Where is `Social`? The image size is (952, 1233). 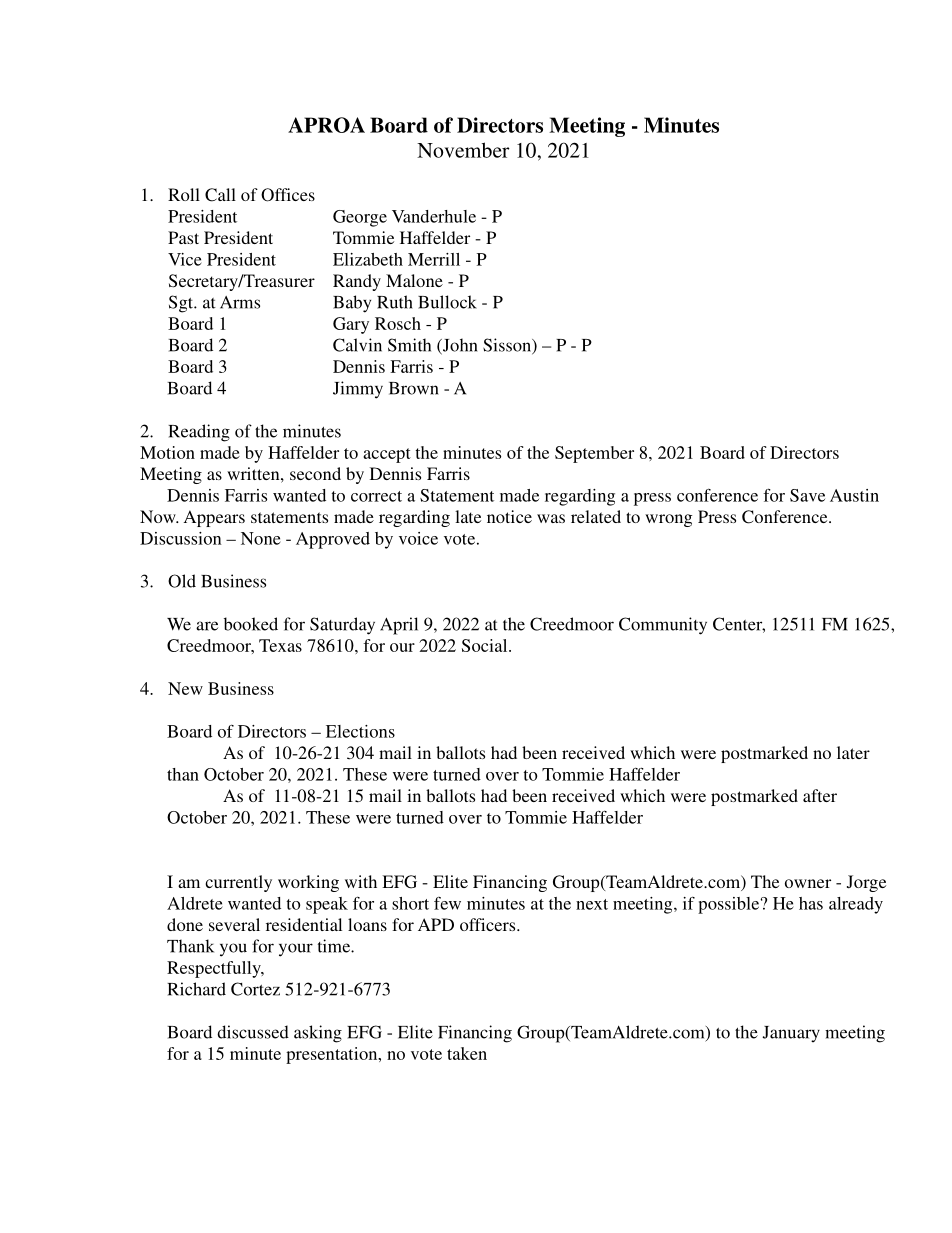
Social is located at coordinates (486, 645).
